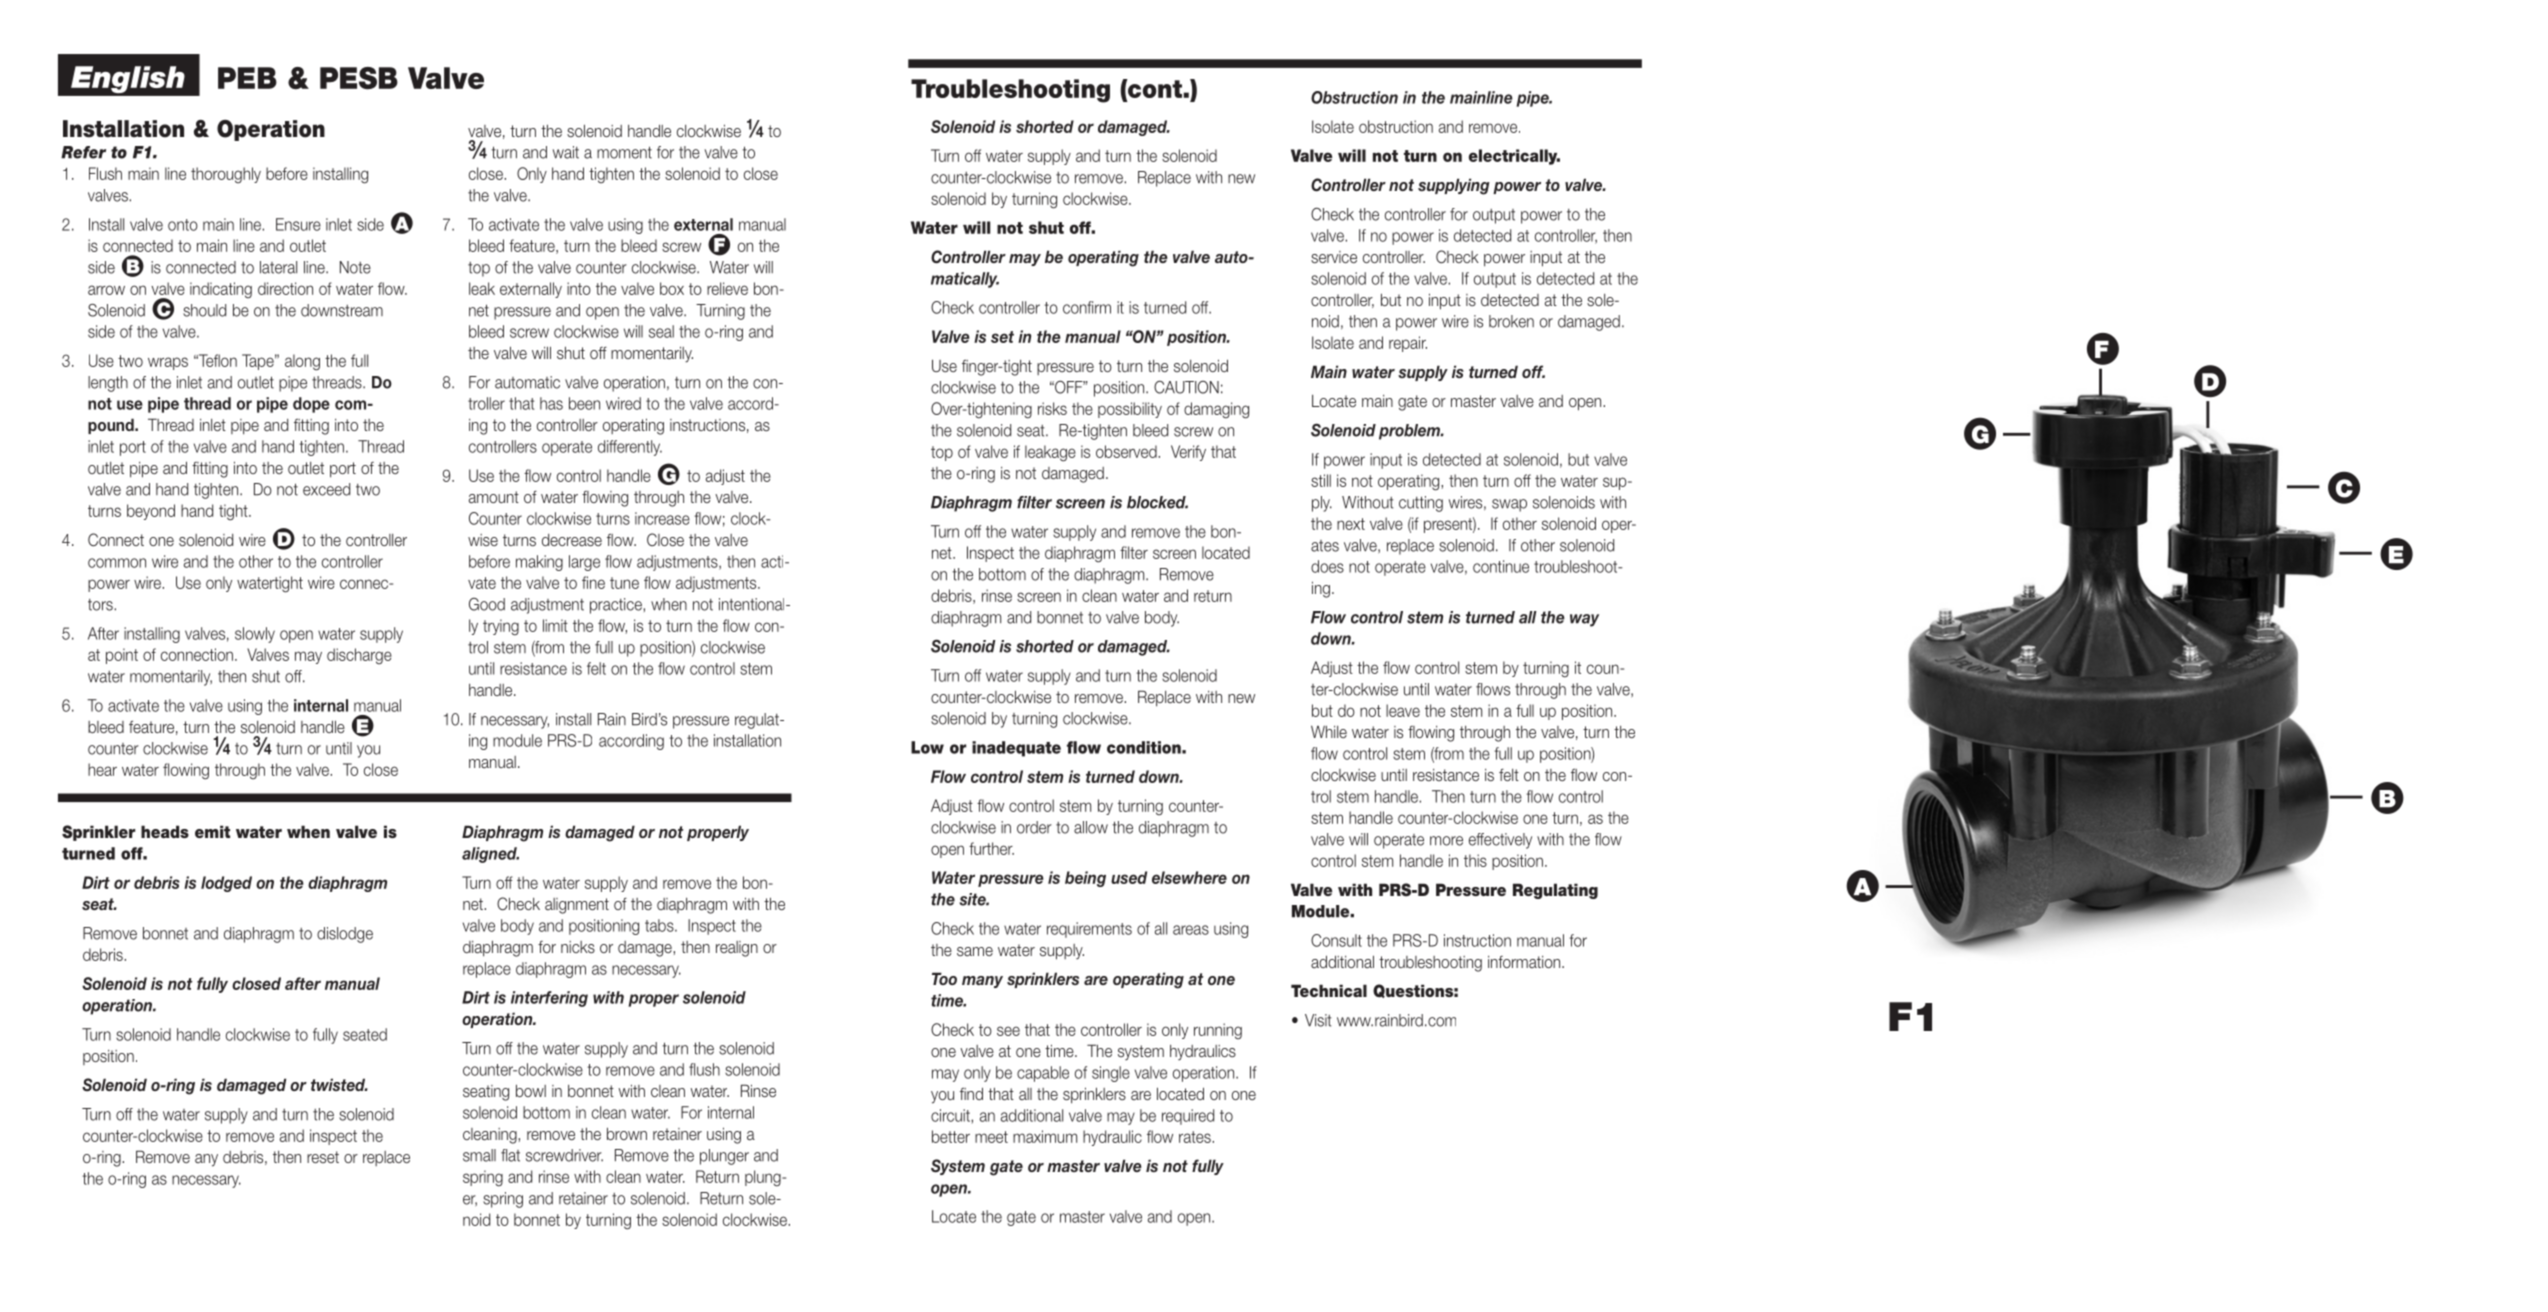 This screenshot has width=2548, height=1312. I want to click on realign, so click(737, 949).
